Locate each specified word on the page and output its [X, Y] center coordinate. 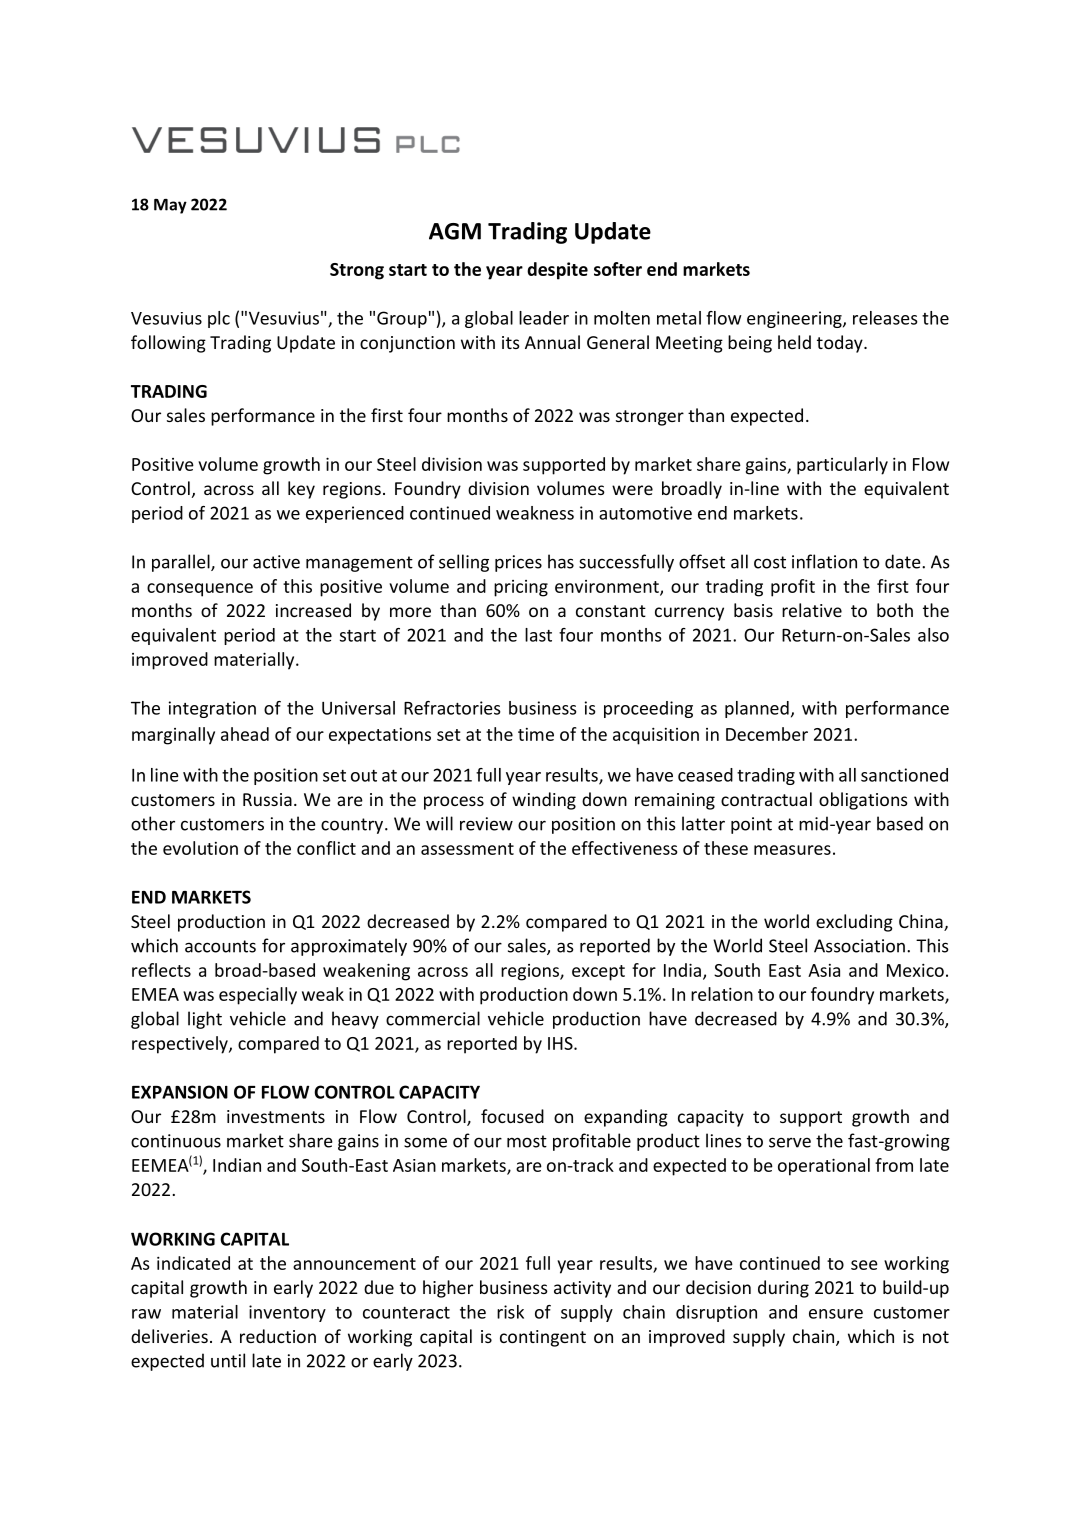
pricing [521, 588]
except [598, 973]
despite [557, 271]
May [170, 206]
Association [859, 946]
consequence [200, 590]
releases [885, 318]
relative [812, 610]
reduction [278, 1336]
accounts [220, 946]
